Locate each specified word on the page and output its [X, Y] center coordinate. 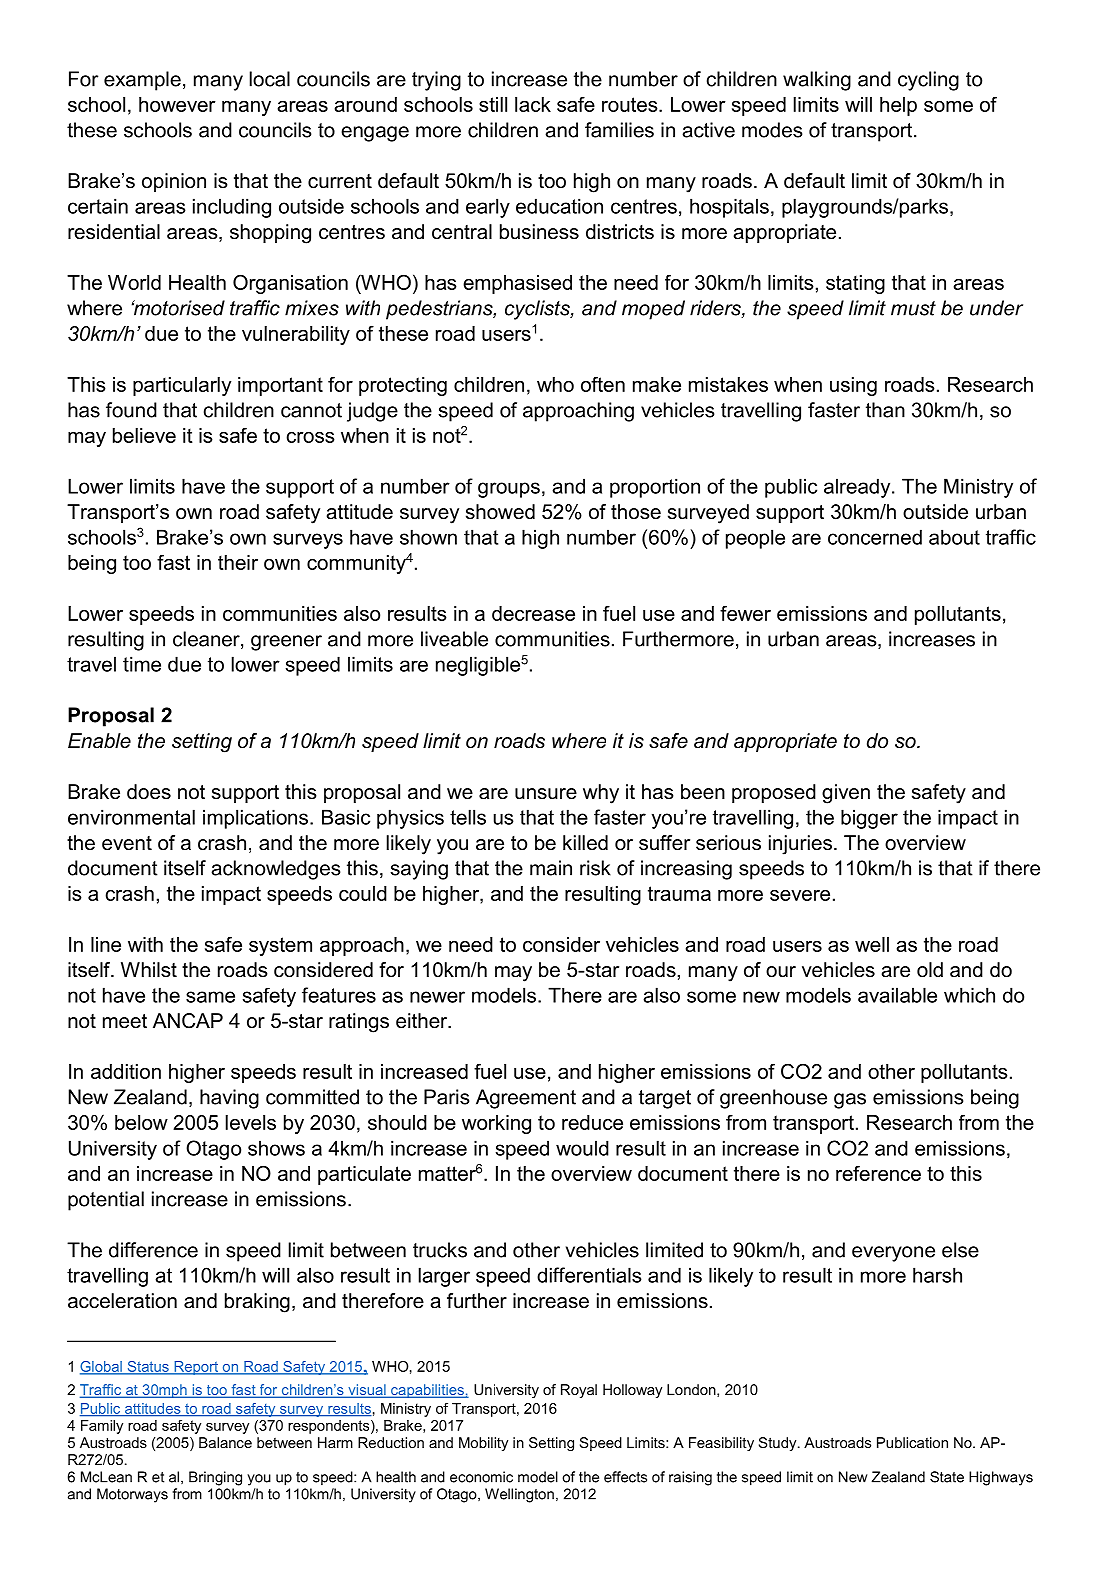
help [898, 106]
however [177, 104]
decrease [533, 613]
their [238, 562]
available [897, 995]
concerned [875, 537]
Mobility [483, 1444]
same [210, 997]
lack [533, 104]
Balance [225, 1442]
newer [437, 997]
